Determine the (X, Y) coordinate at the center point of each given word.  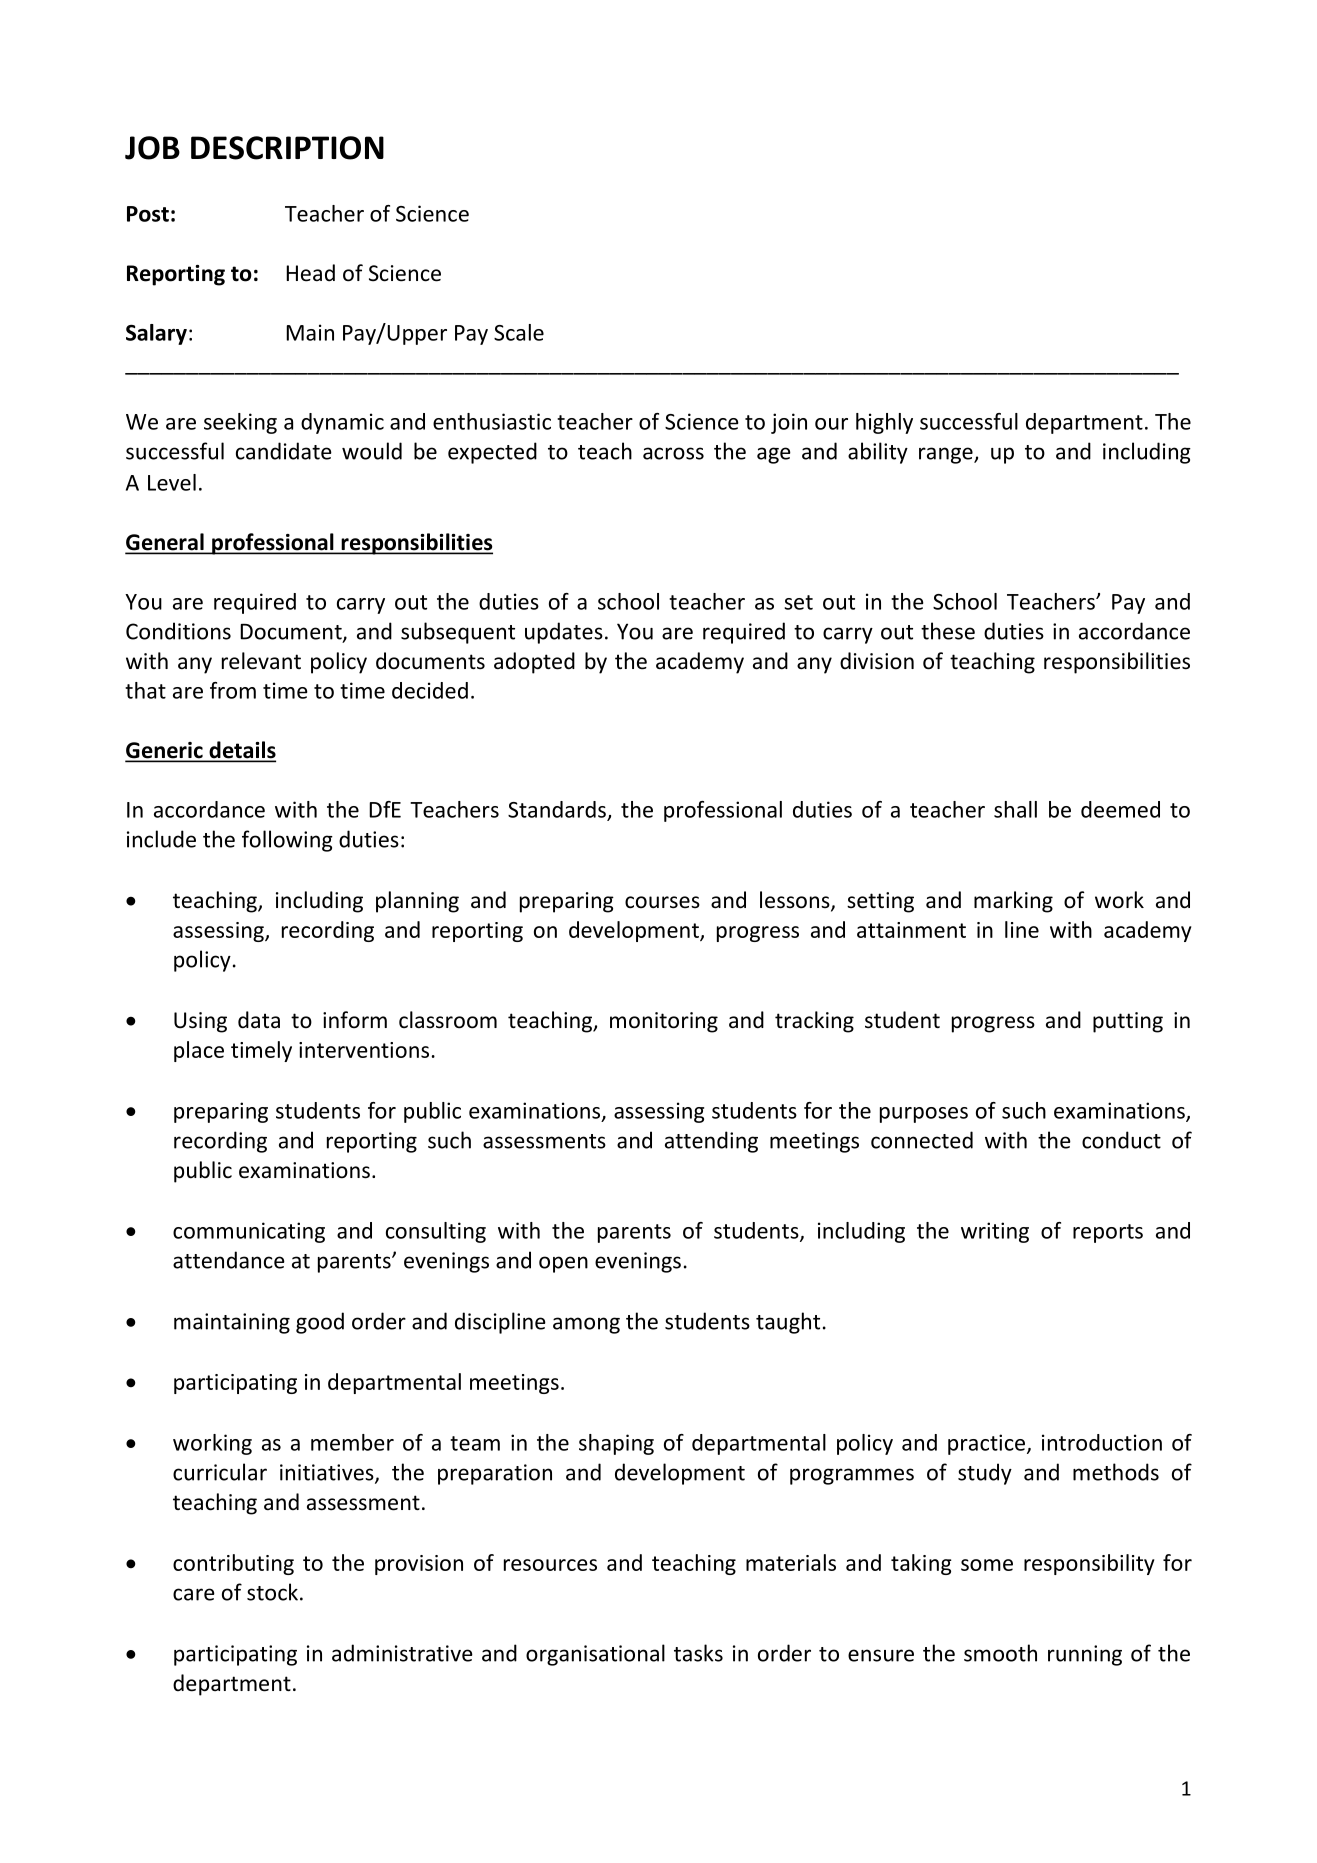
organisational (595, 1655)
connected (922, 1140)
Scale (519, 332)
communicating (249, 1232)
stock (272, 1592)
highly (884, 423)
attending (711, 1142)
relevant (261, 661)
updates (564, 633)
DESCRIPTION (287, 148)
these (948, 631)
